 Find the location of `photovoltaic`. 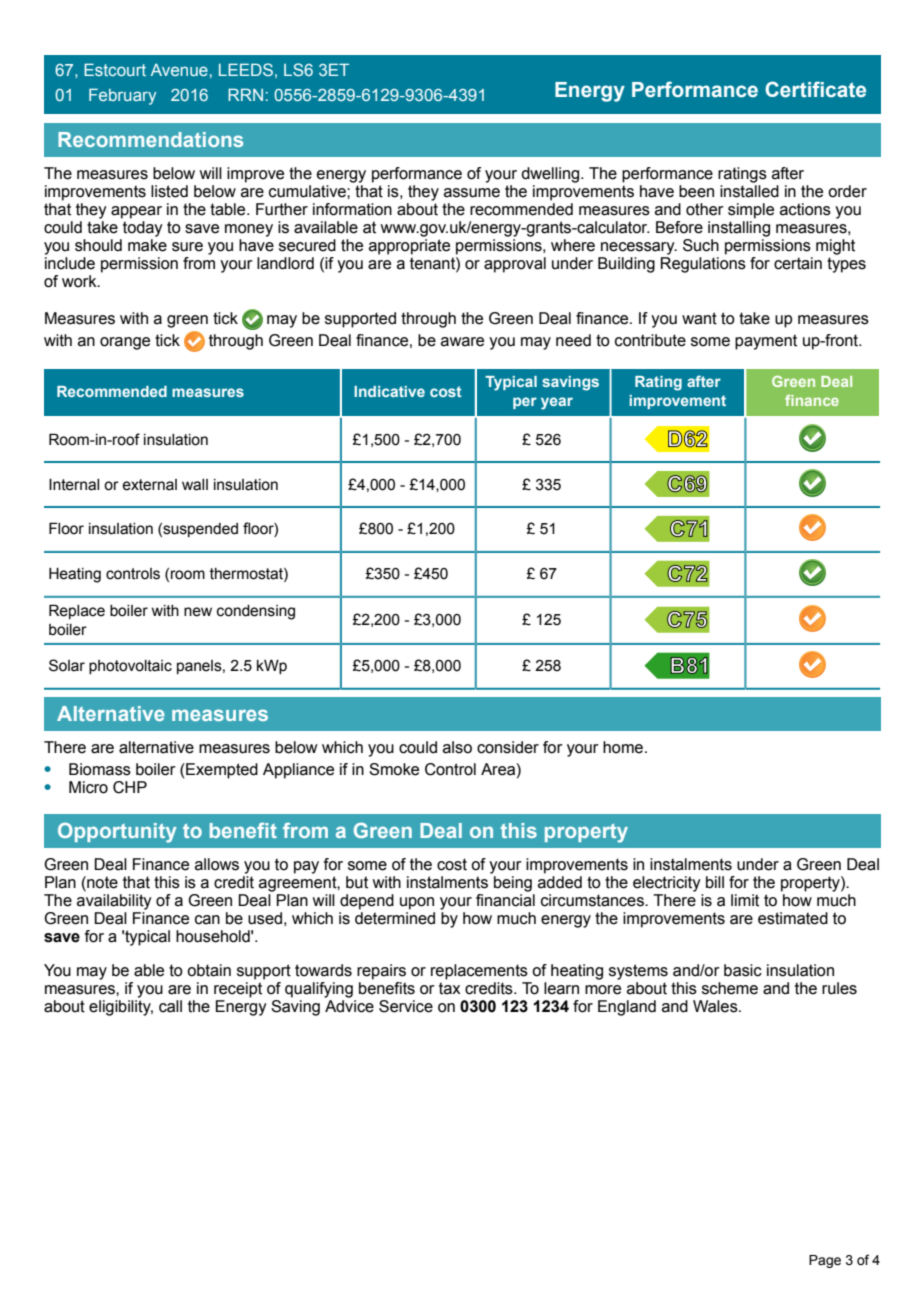

photovoltaic is located at coordinates (130, 667).
